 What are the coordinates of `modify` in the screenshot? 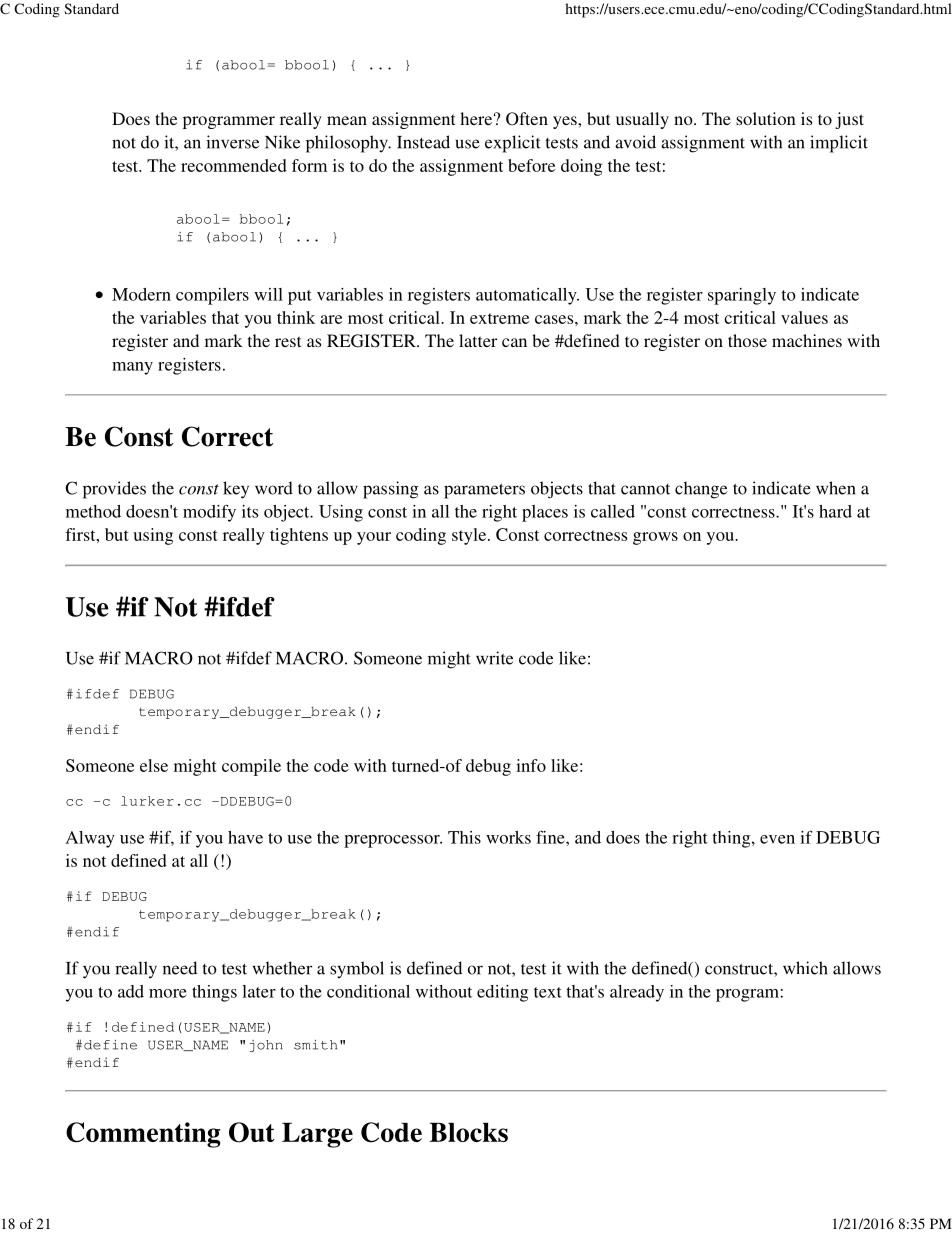 It's located at (209, 513).
